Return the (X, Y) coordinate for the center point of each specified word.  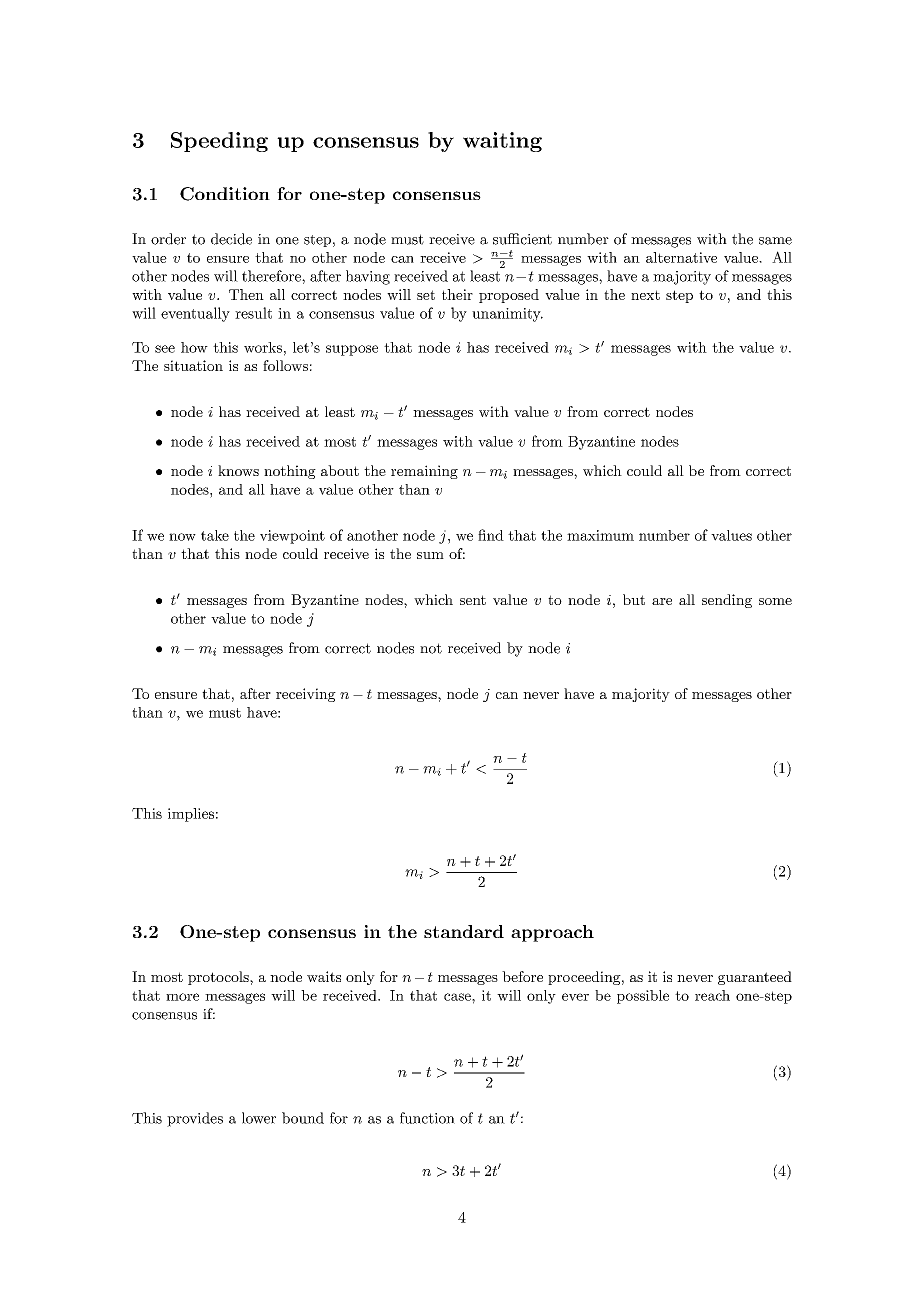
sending (727, 601)
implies (191, 815)
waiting (502, 142)
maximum (600, 535)
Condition (225, 194)
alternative (681, 257)
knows (238, 470)
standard (464, 931)
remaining (424, 472)
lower (259, 1118)
